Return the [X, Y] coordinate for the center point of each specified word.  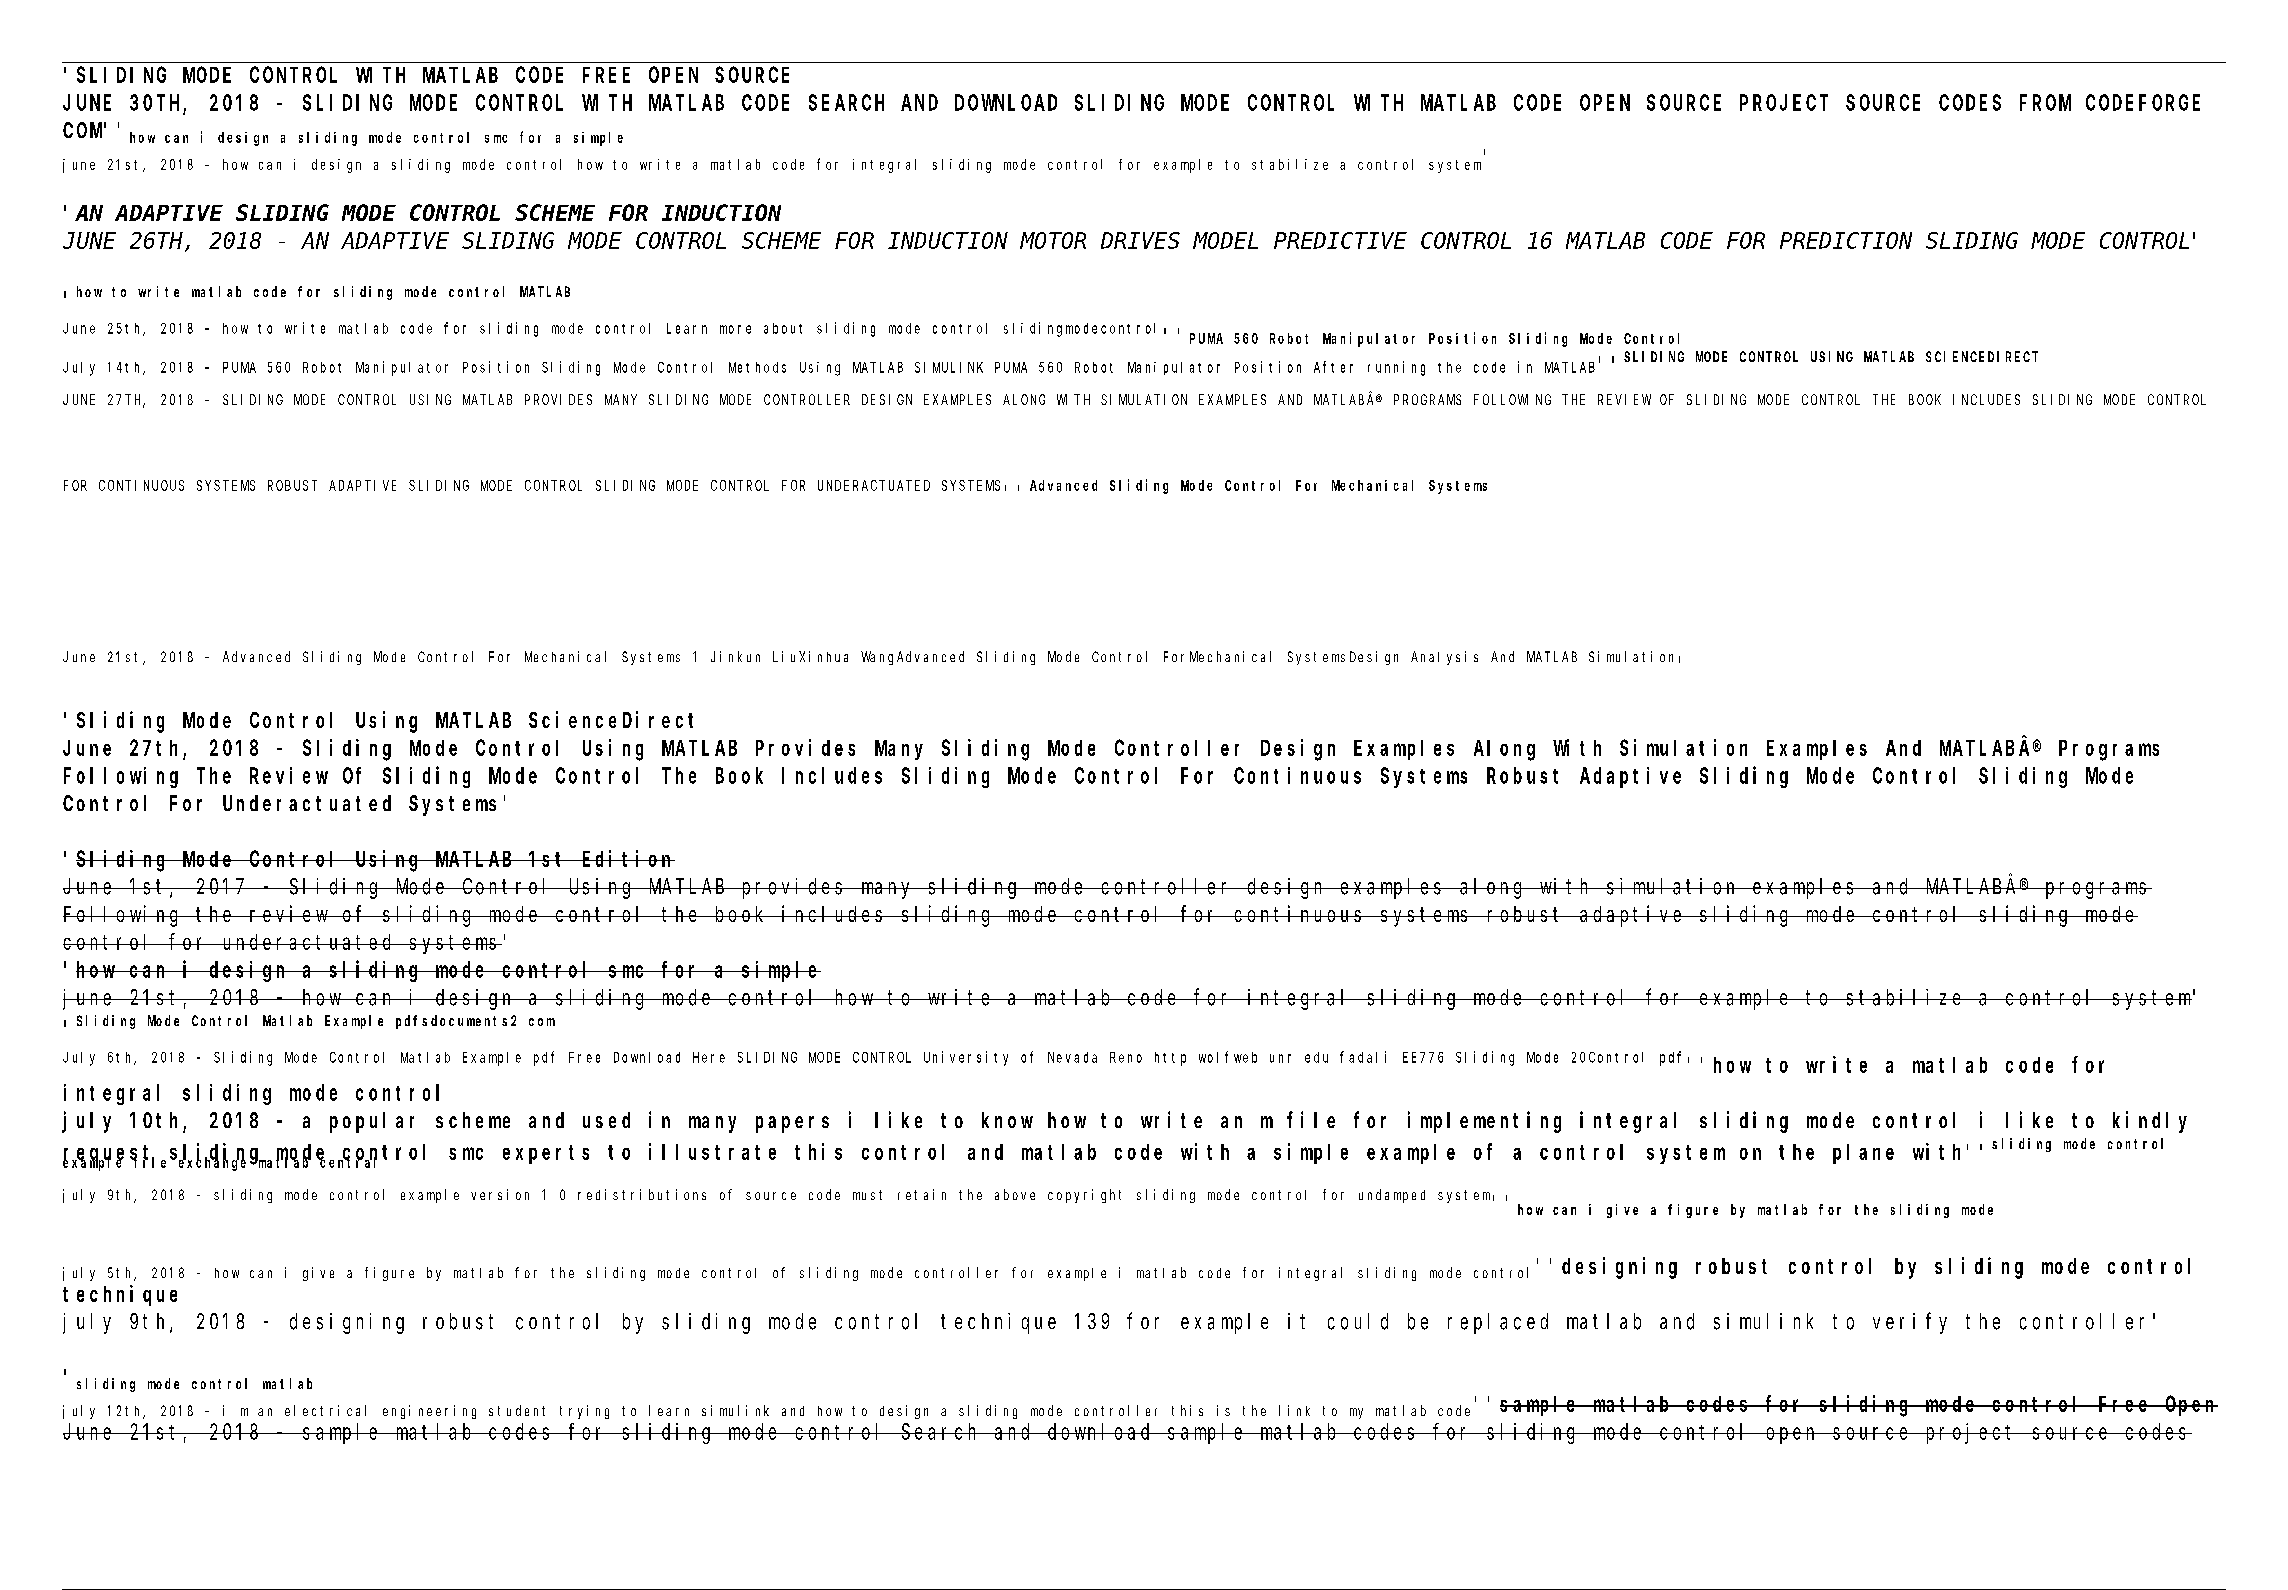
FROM [2045, 103]
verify [1910, 1323]
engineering [429, 1412]
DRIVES [1140, 241]
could [1358, 1321]
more [735, 329]
